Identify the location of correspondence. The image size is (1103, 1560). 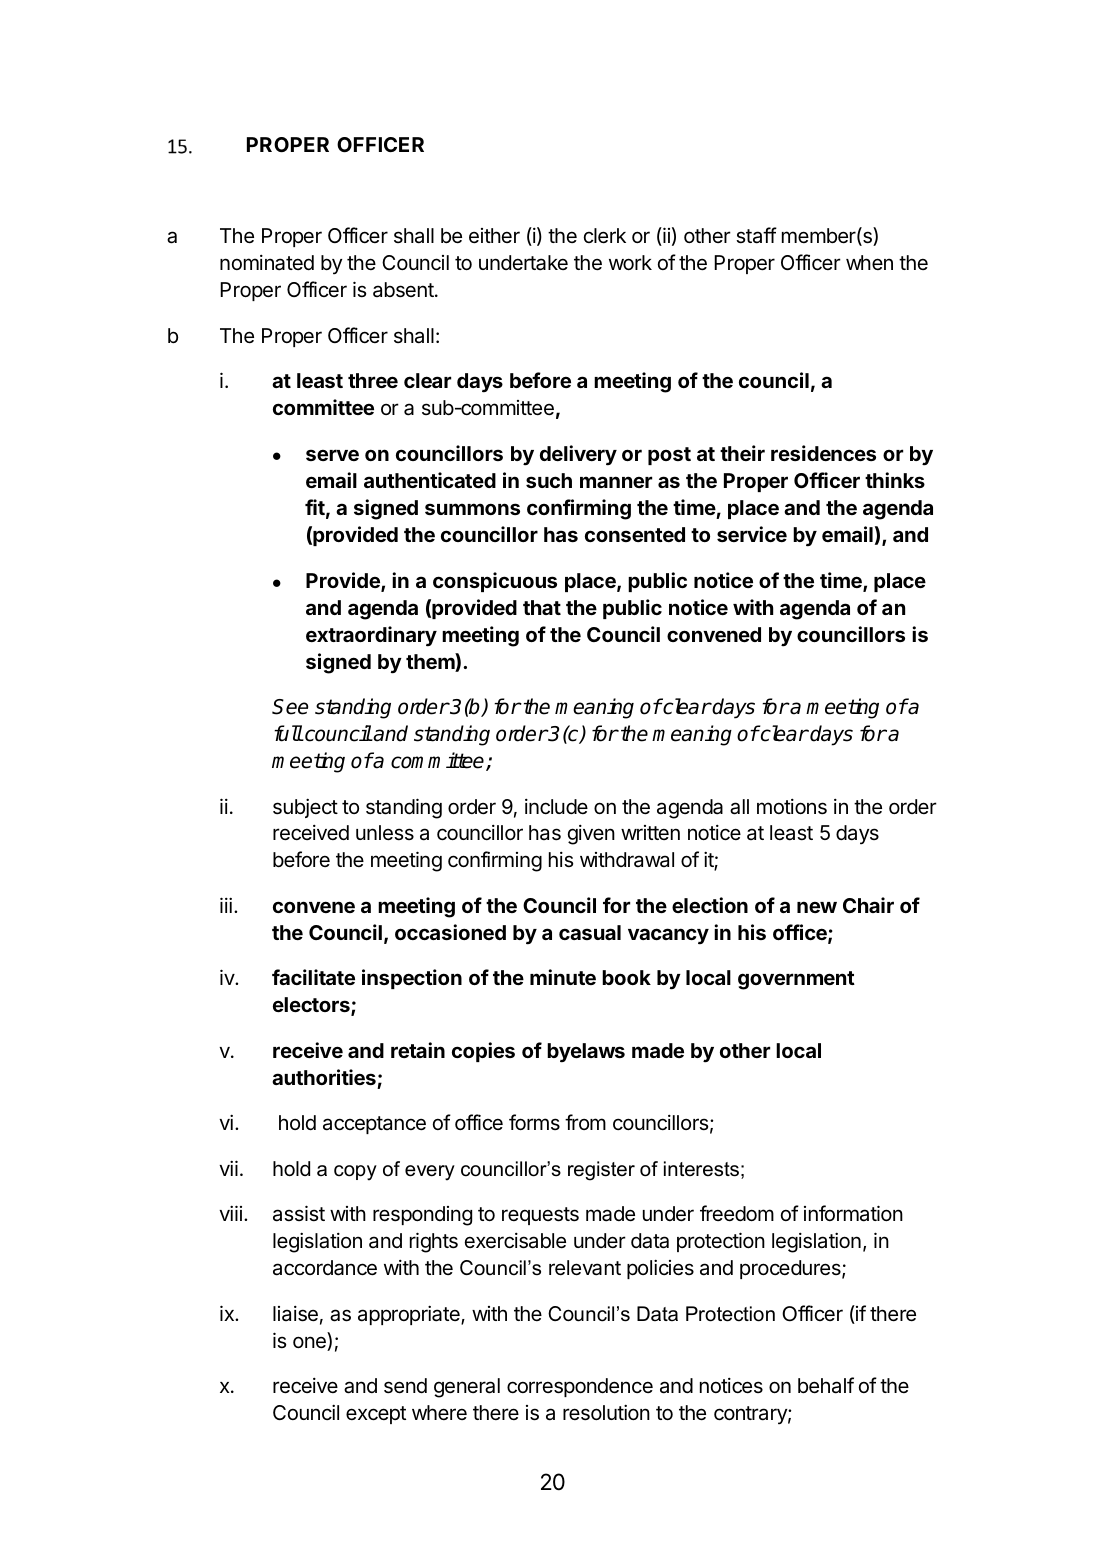
(580, 1387).
